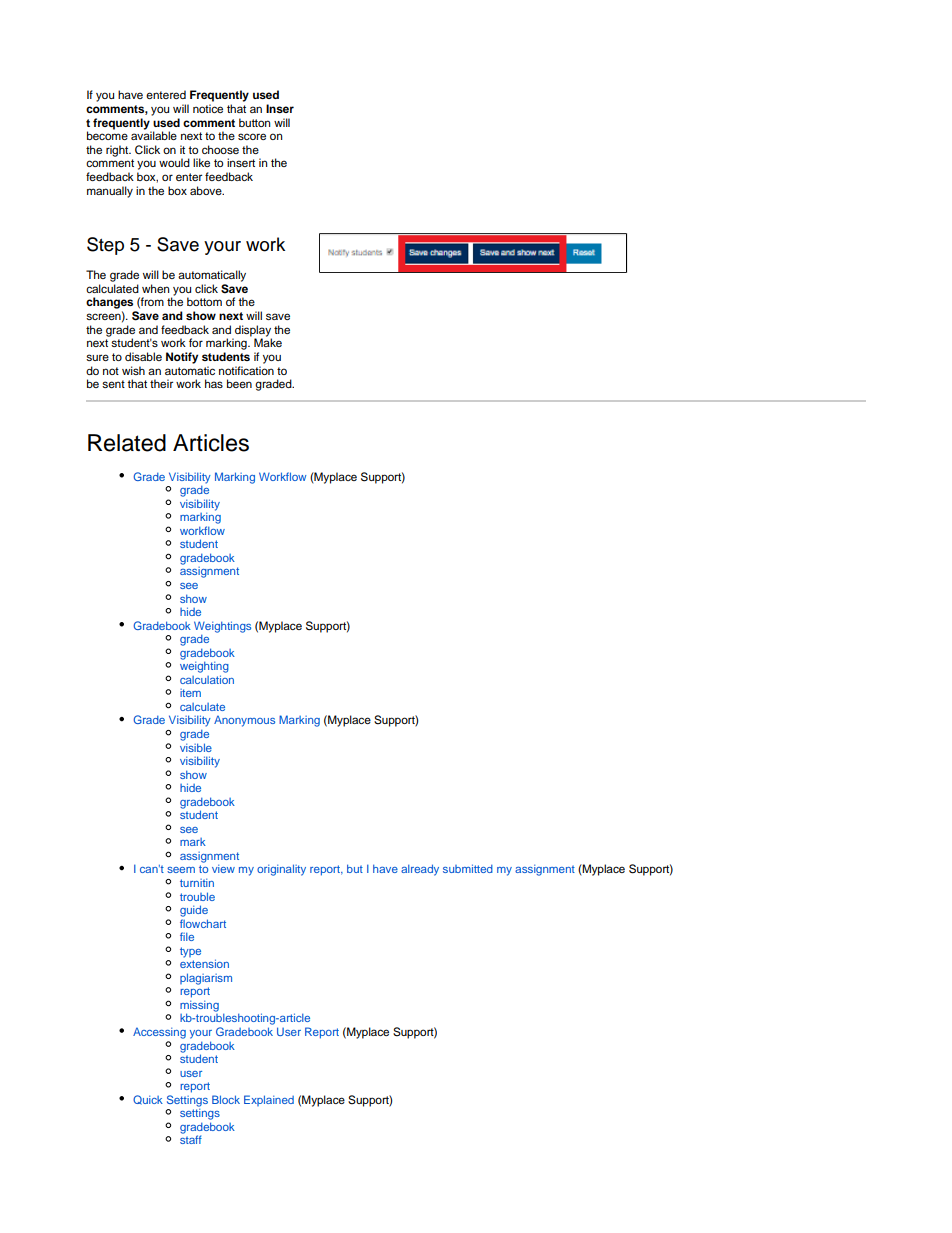 The width and height of the document is (952, 1233). What do you see at coordinates (118, 151) in the document?
I see `right` at bounding box center [118, 151].
